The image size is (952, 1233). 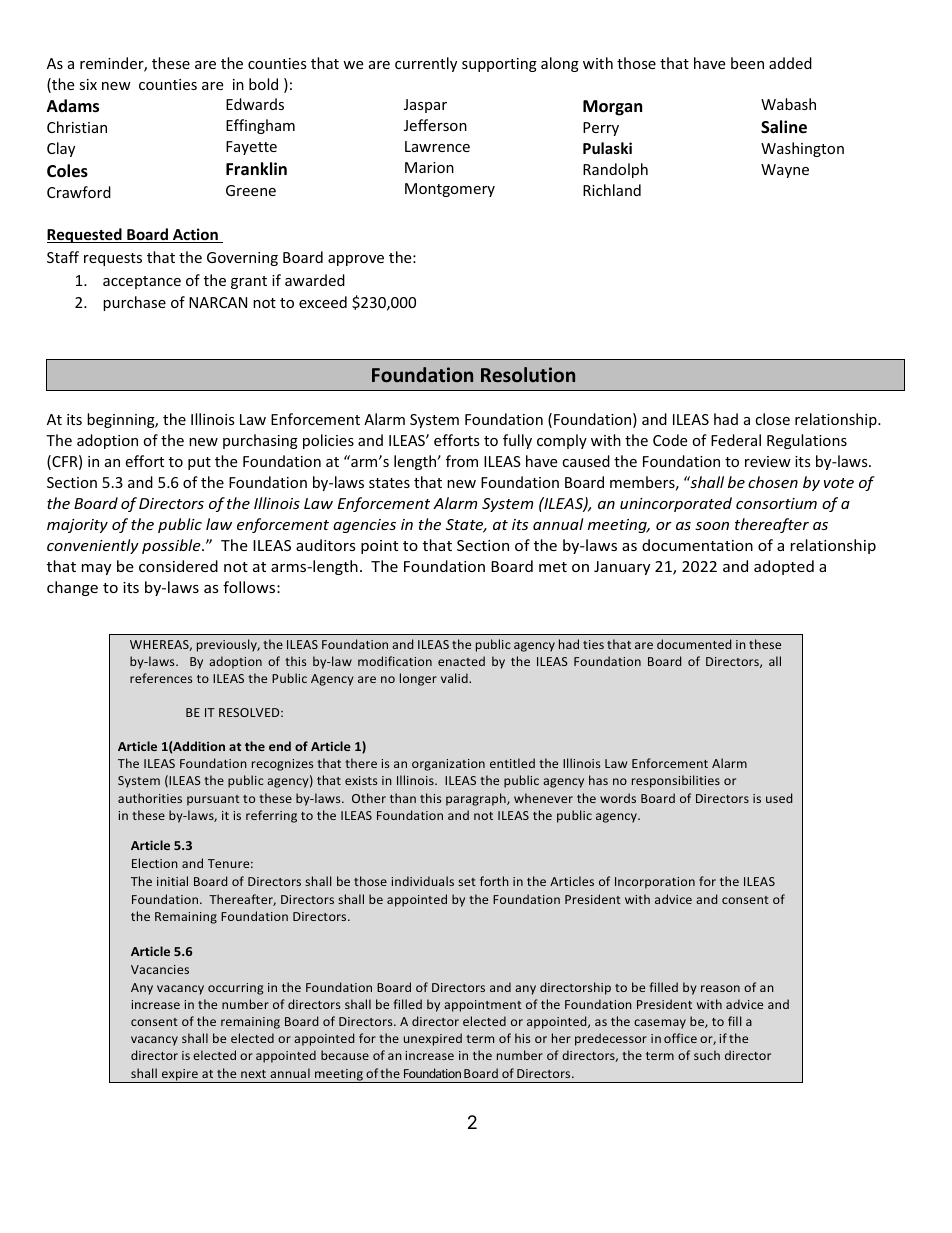 I want to click on enacted, so click(x=461, y=661).
